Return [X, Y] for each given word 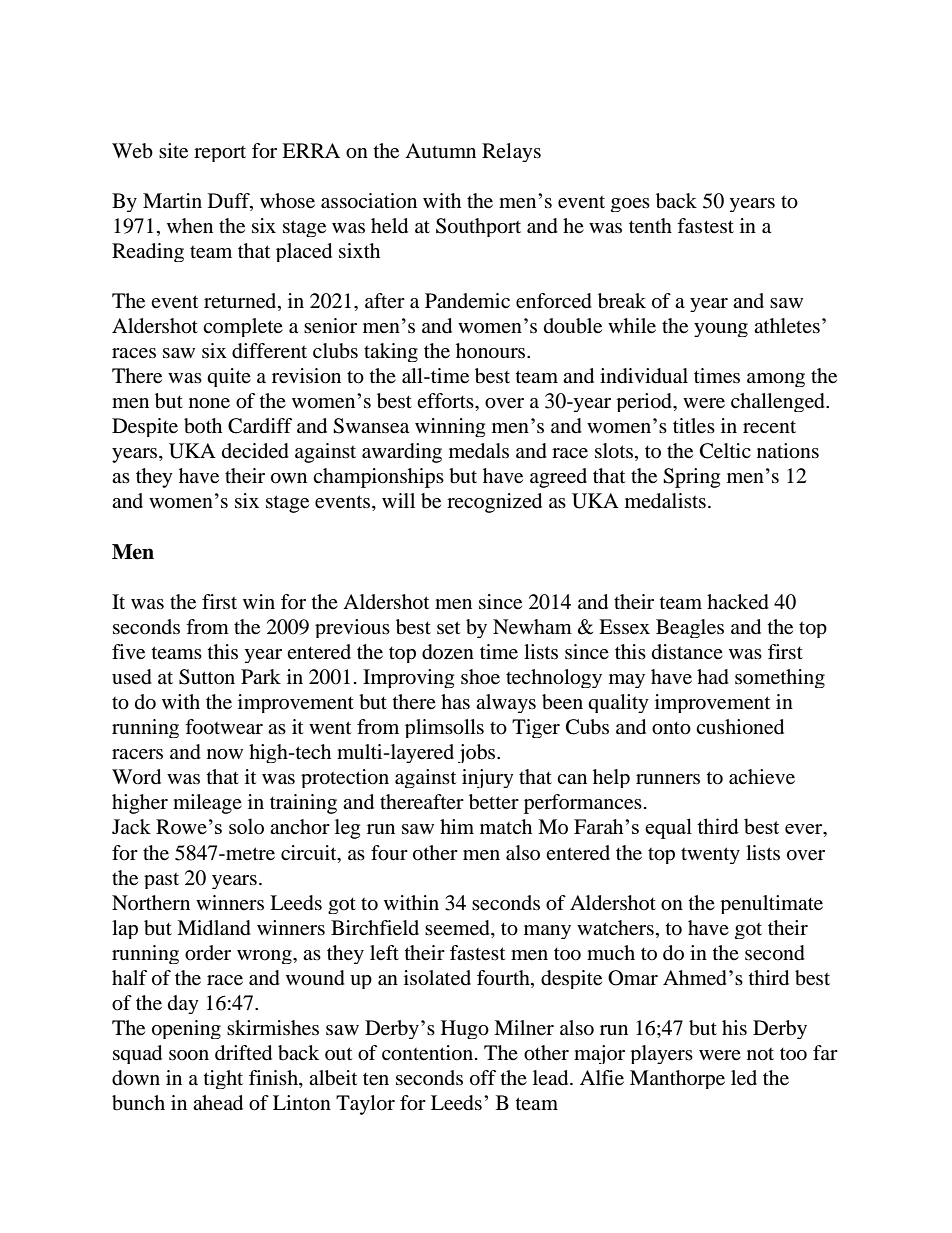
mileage [207, 804]
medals [479, 451]
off [483, 1078]
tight [223, 1079]
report [220, 154]
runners [668, 779]
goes [630, 205]
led [744, 1078]
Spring [691, 478]
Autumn [440, 150]
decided [255, 451]
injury [488, 778]
